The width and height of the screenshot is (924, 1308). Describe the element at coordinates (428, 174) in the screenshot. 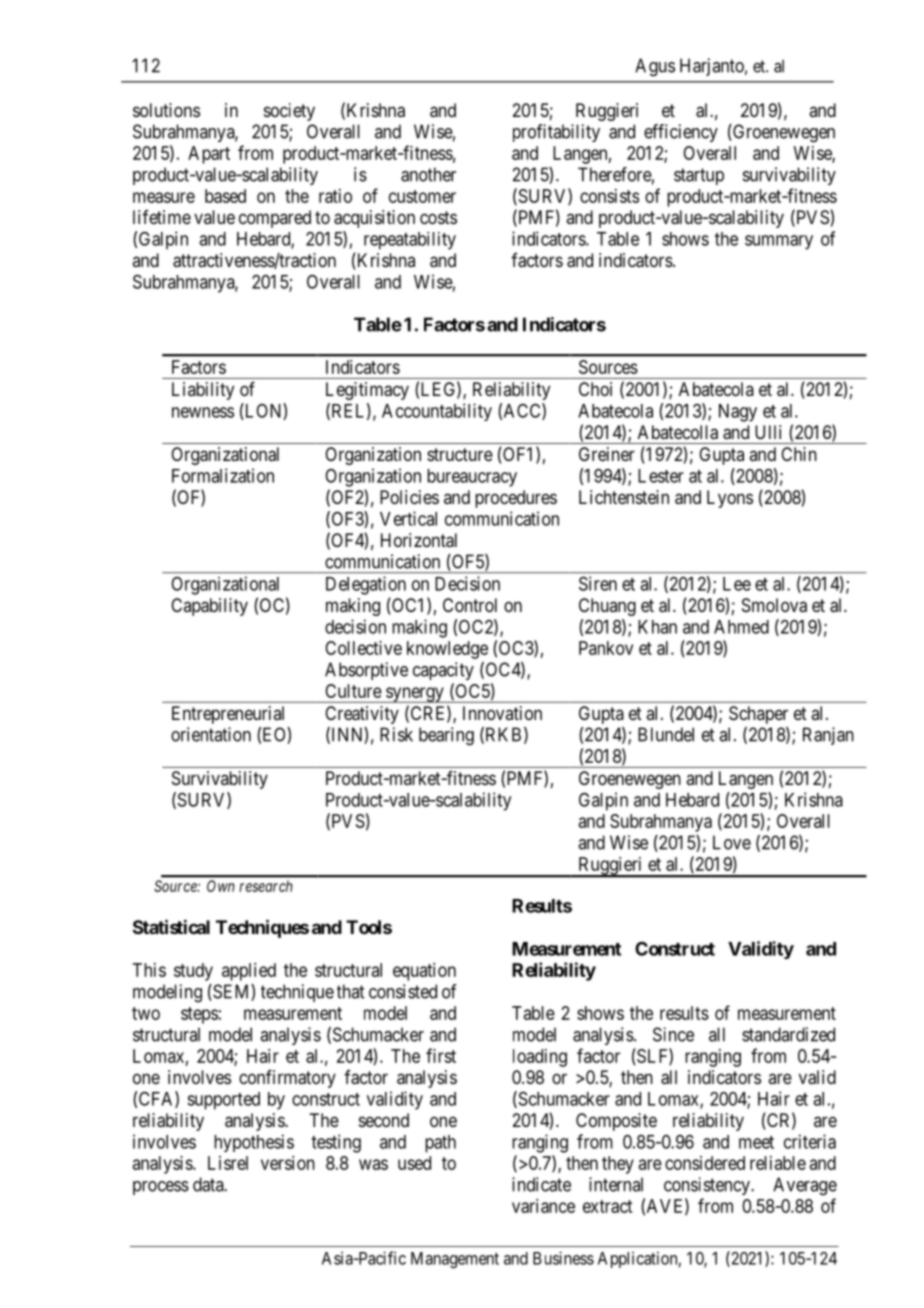

I see `another` at that location.
